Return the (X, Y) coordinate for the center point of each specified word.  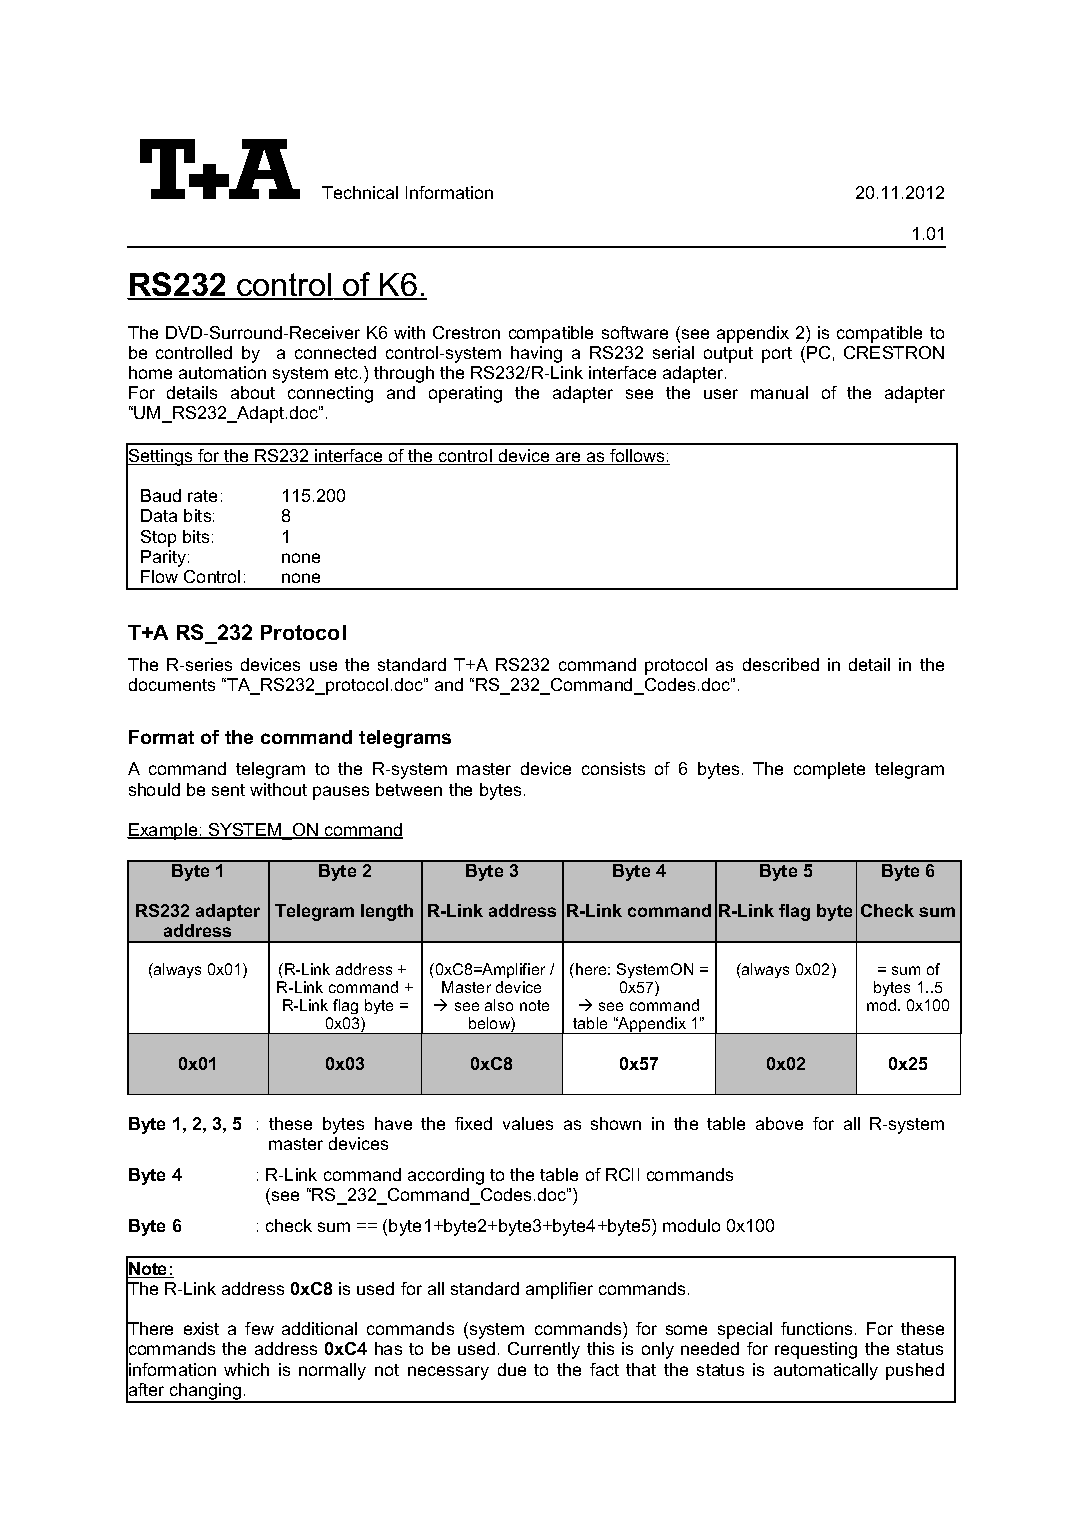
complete (829, 770)
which (246, 1369)
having (536, 354)
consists (613, 768)
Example (163, 831)
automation (222, 372)
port (777, 355)
